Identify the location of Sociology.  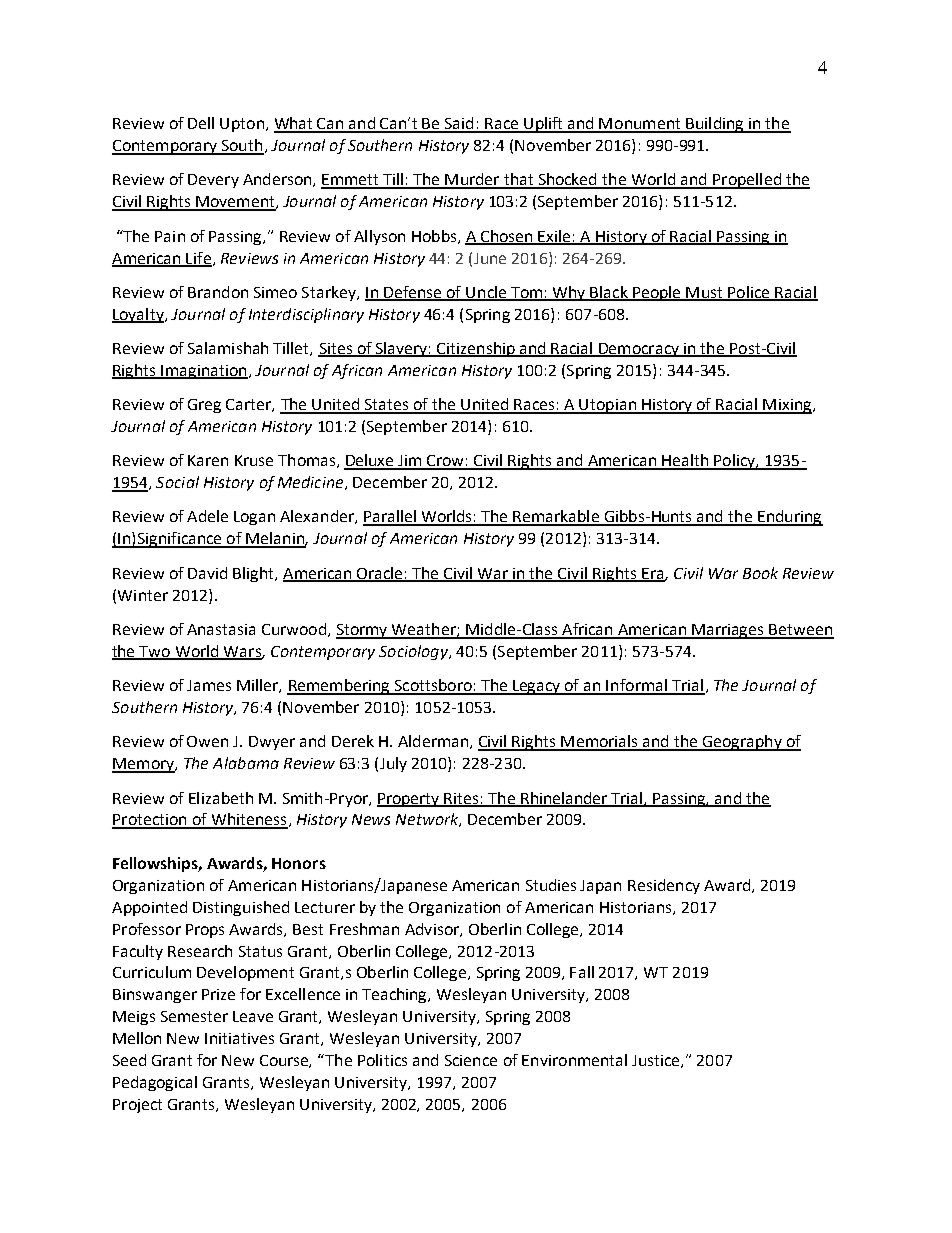
(414, 652).
